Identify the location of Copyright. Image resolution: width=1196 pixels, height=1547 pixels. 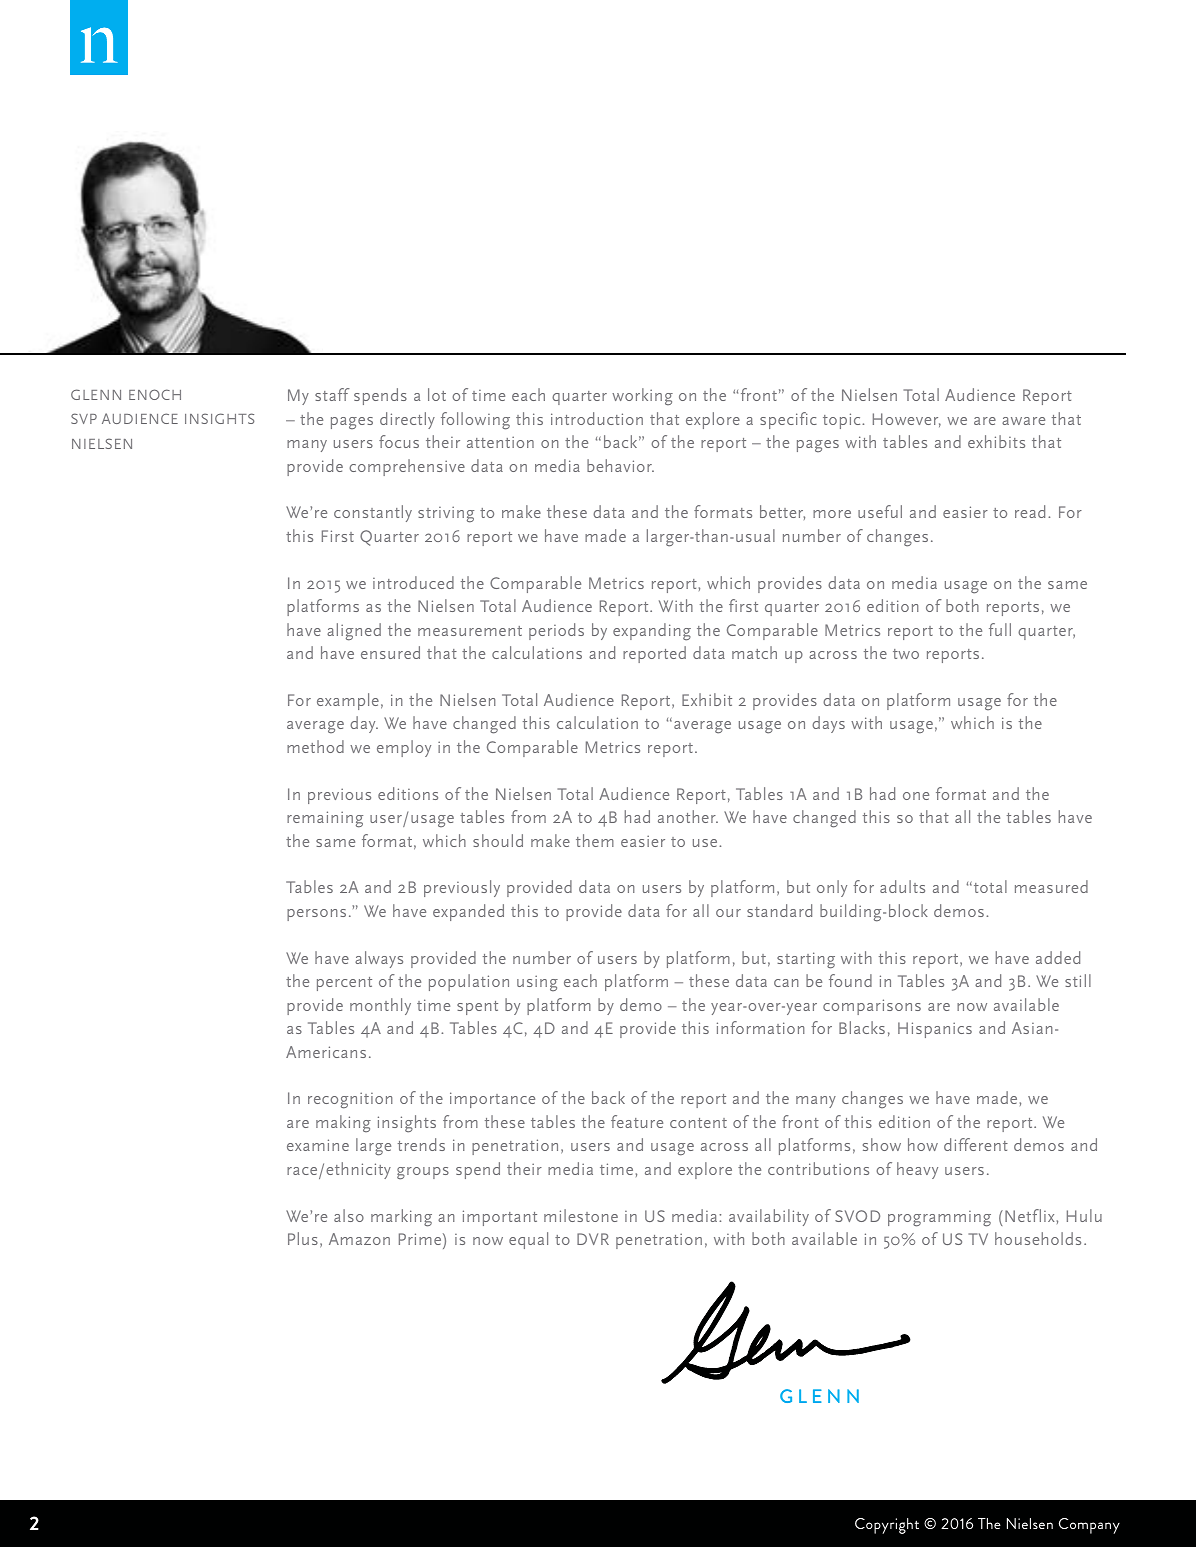
(887, 1526).
